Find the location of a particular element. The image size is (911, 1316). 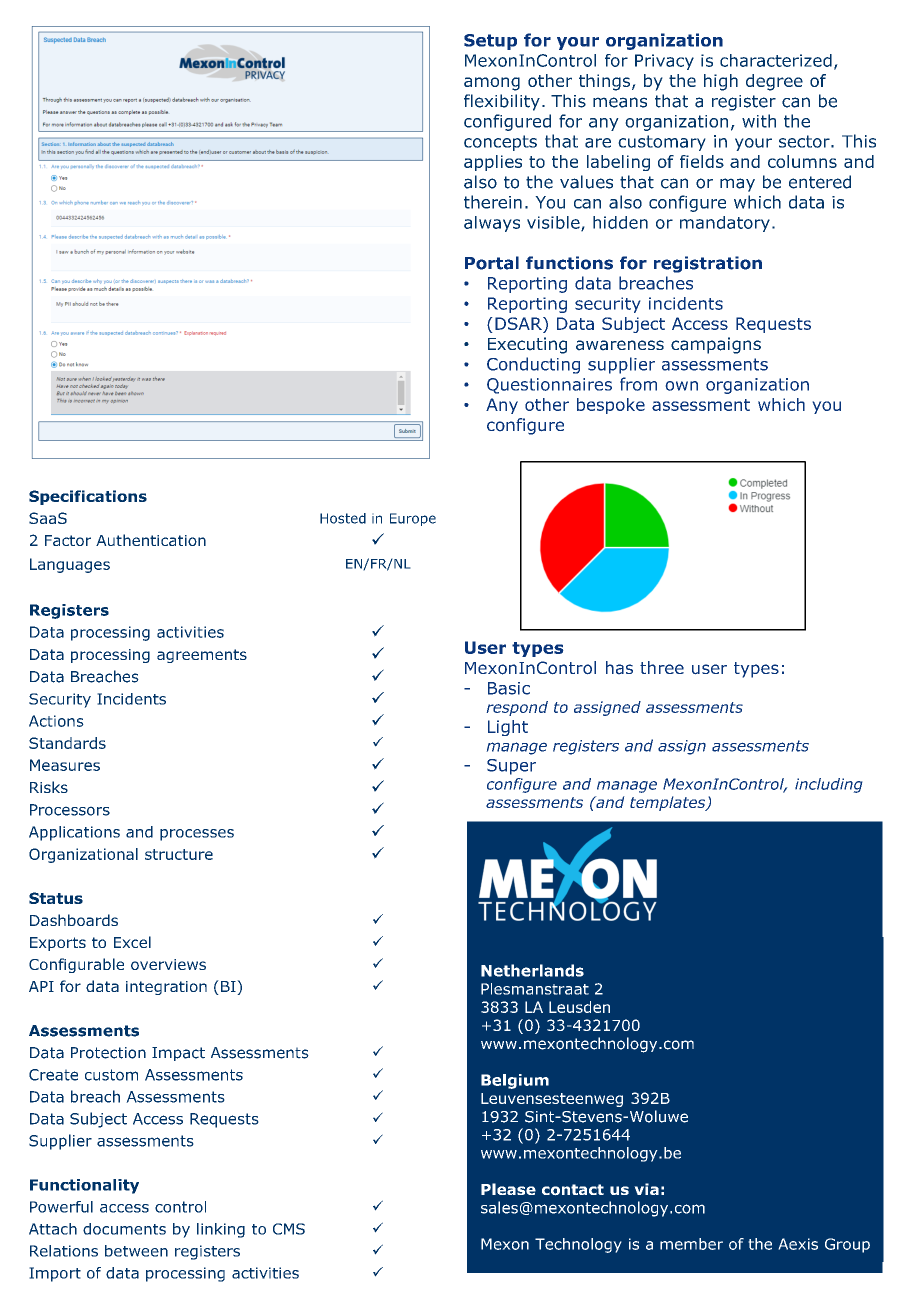

three is located at coordinates (662, 667).
